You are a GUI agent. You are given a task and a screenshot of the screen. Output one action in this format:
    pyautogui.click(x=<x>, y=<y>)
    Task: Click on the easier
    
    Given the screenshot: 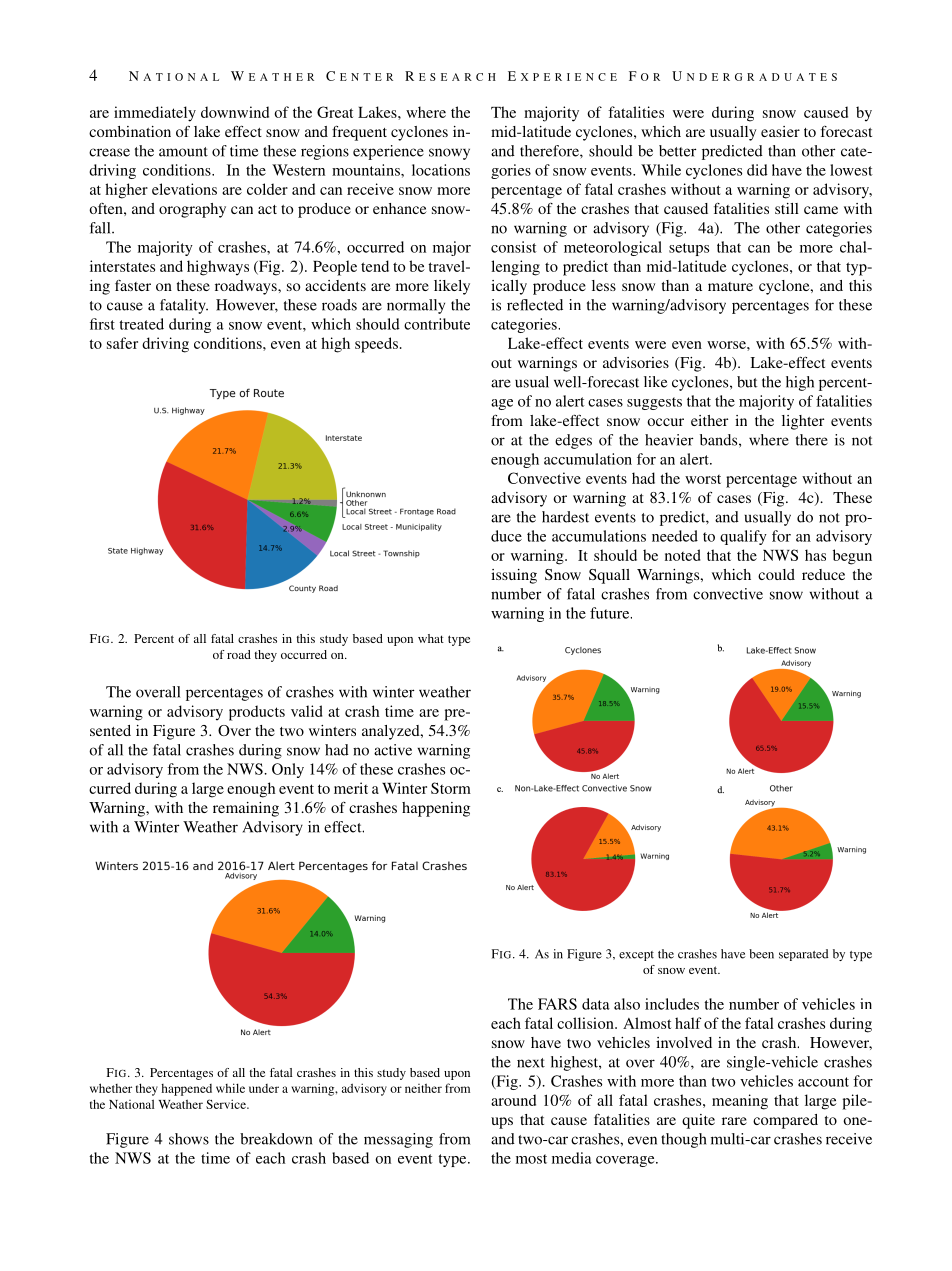 What is the action you would take?
    pyautogui.click(x=780, y=131)
